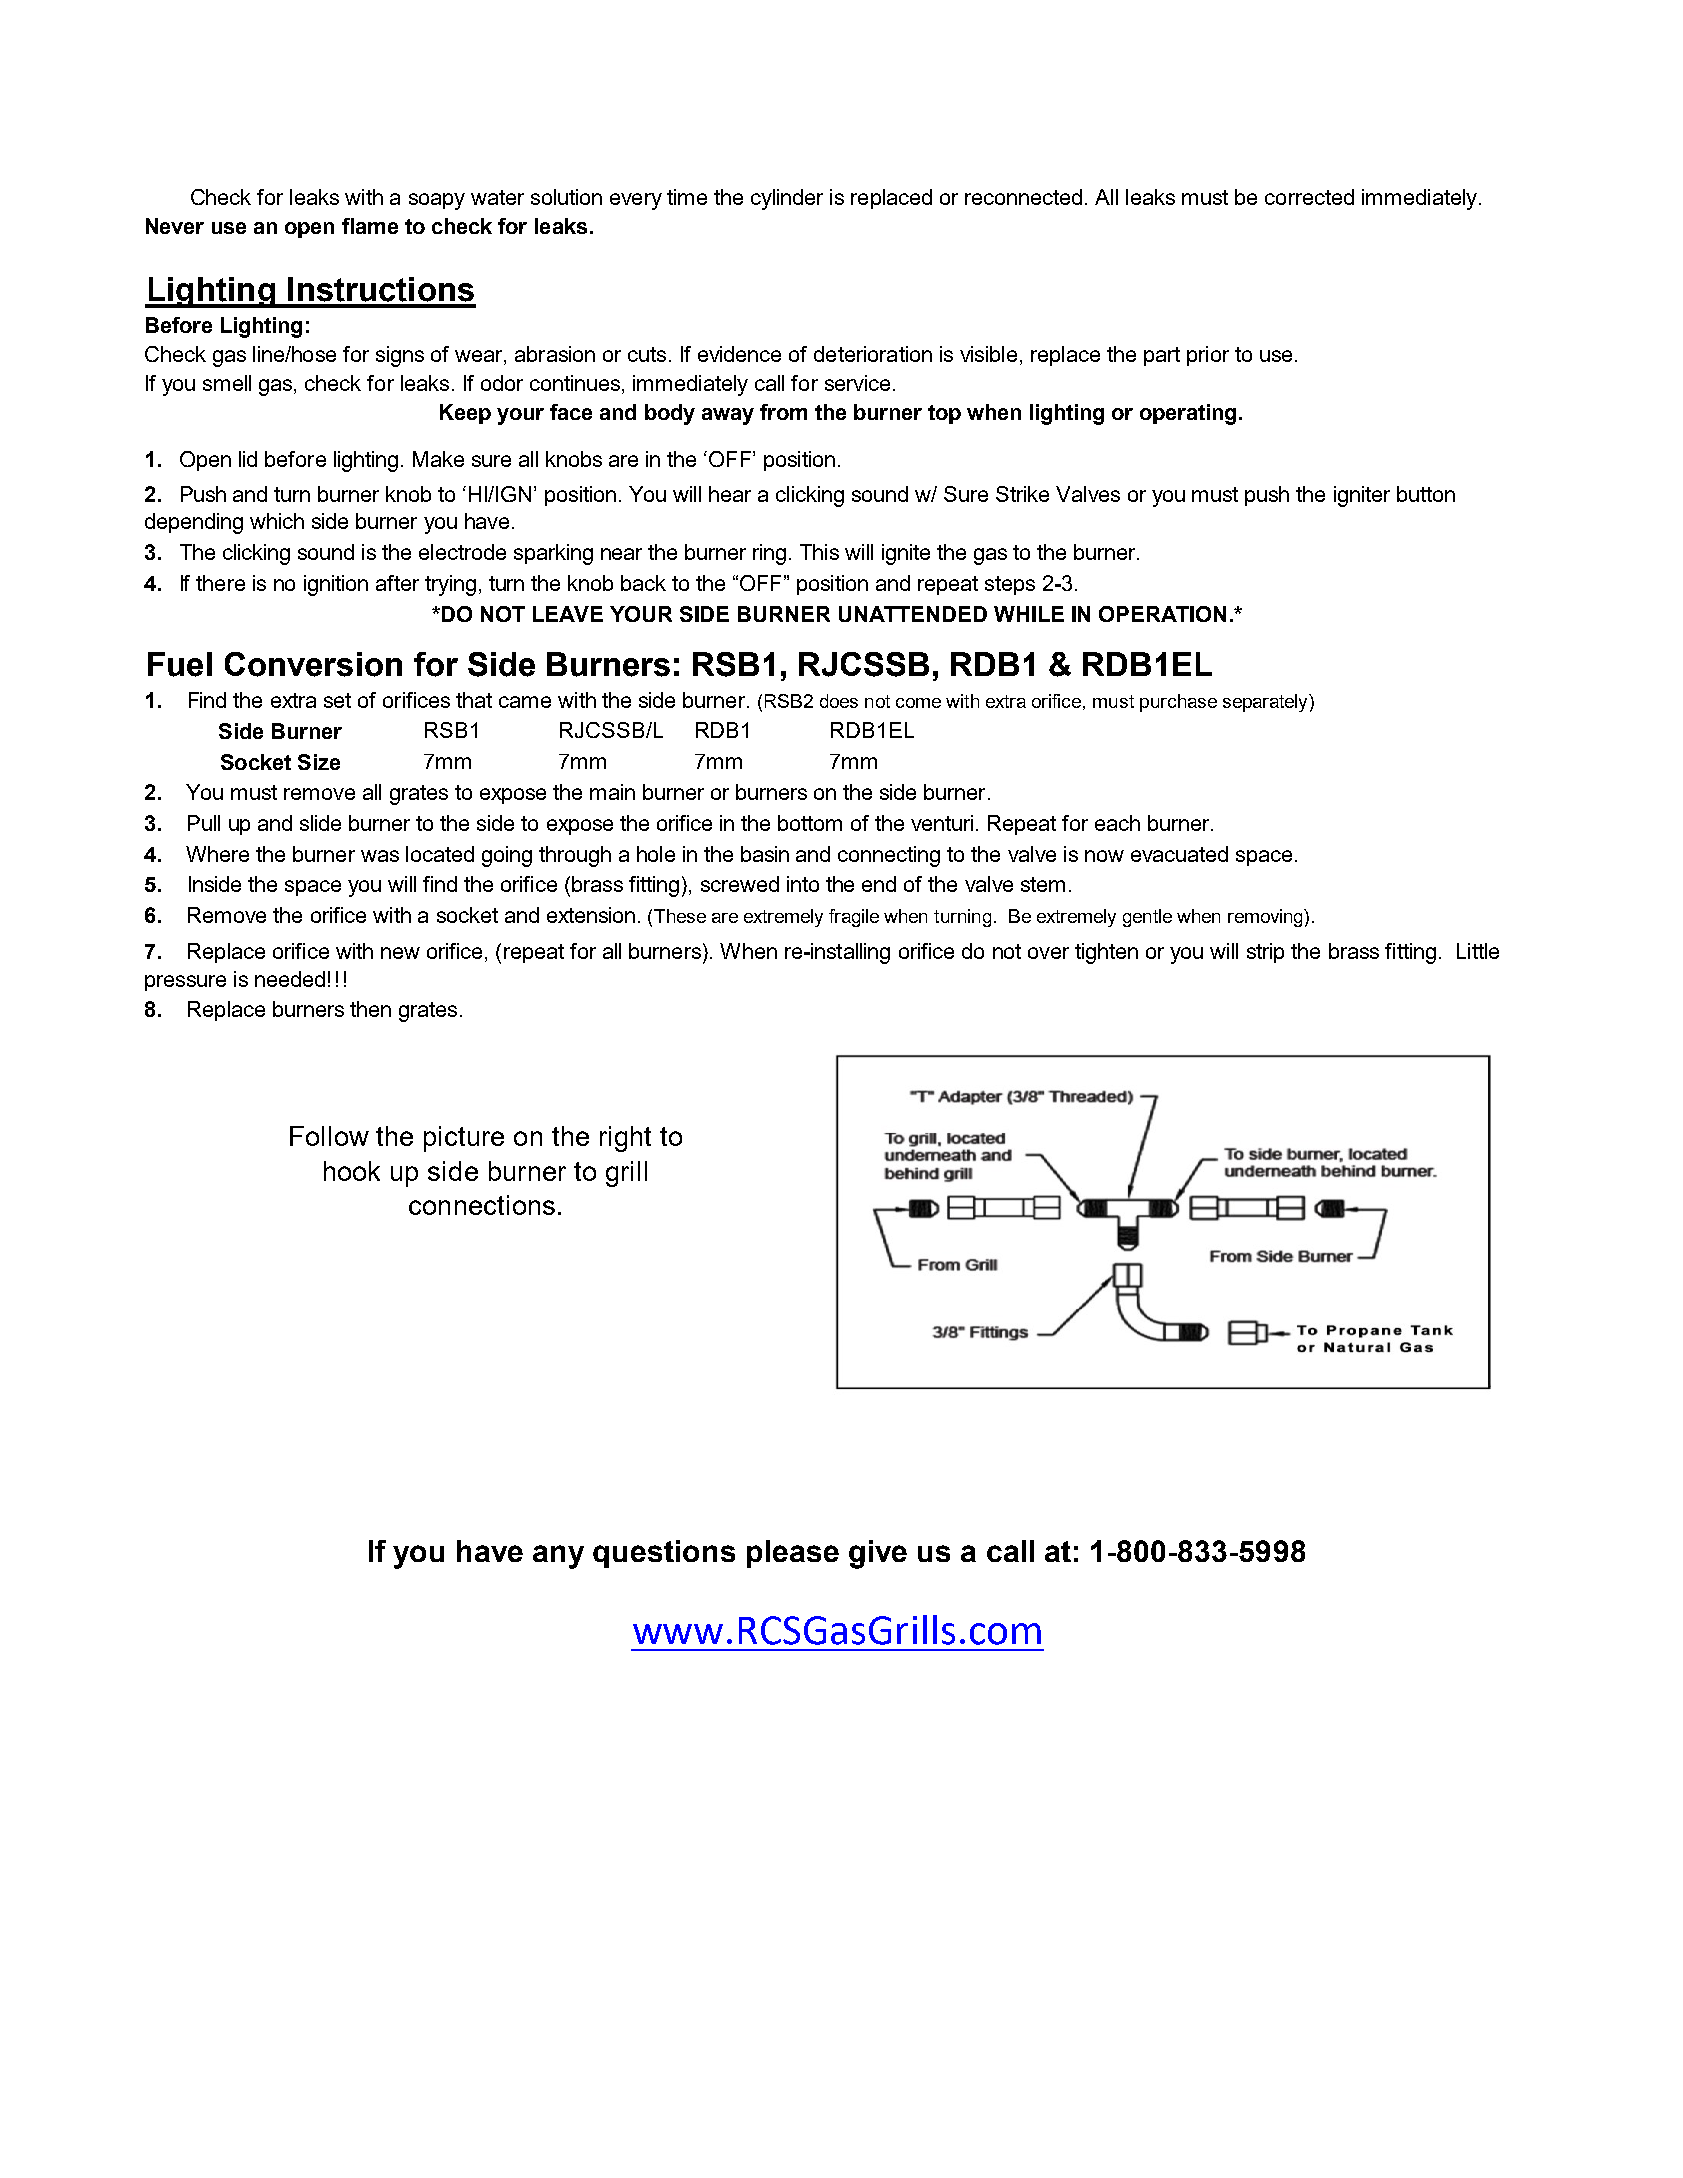  Describe the element at coordinates (1265, 953) in the page. I see `strip` at that location.
